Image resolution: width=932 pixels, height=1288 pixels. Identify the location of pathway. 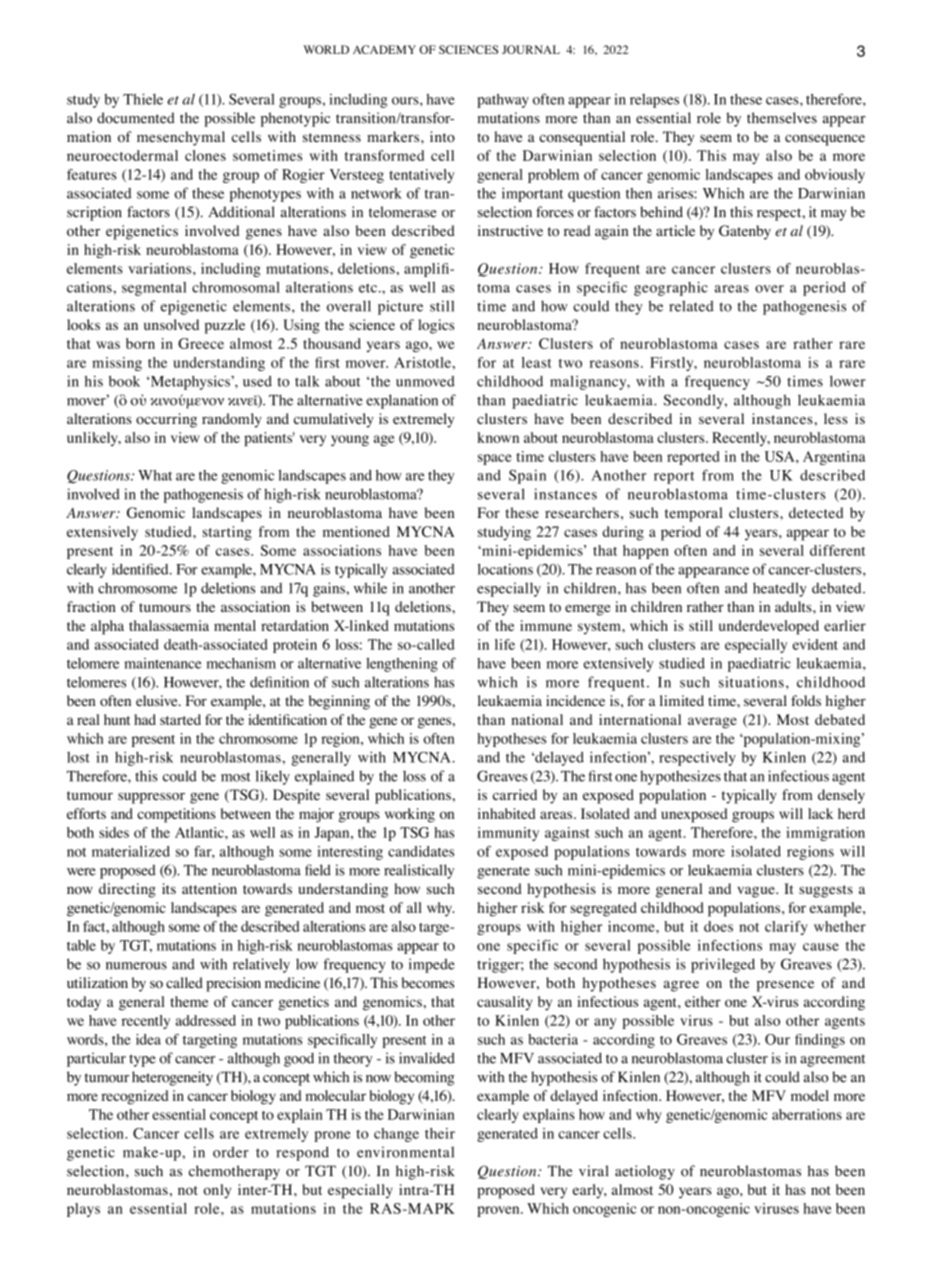
(503, 101).
